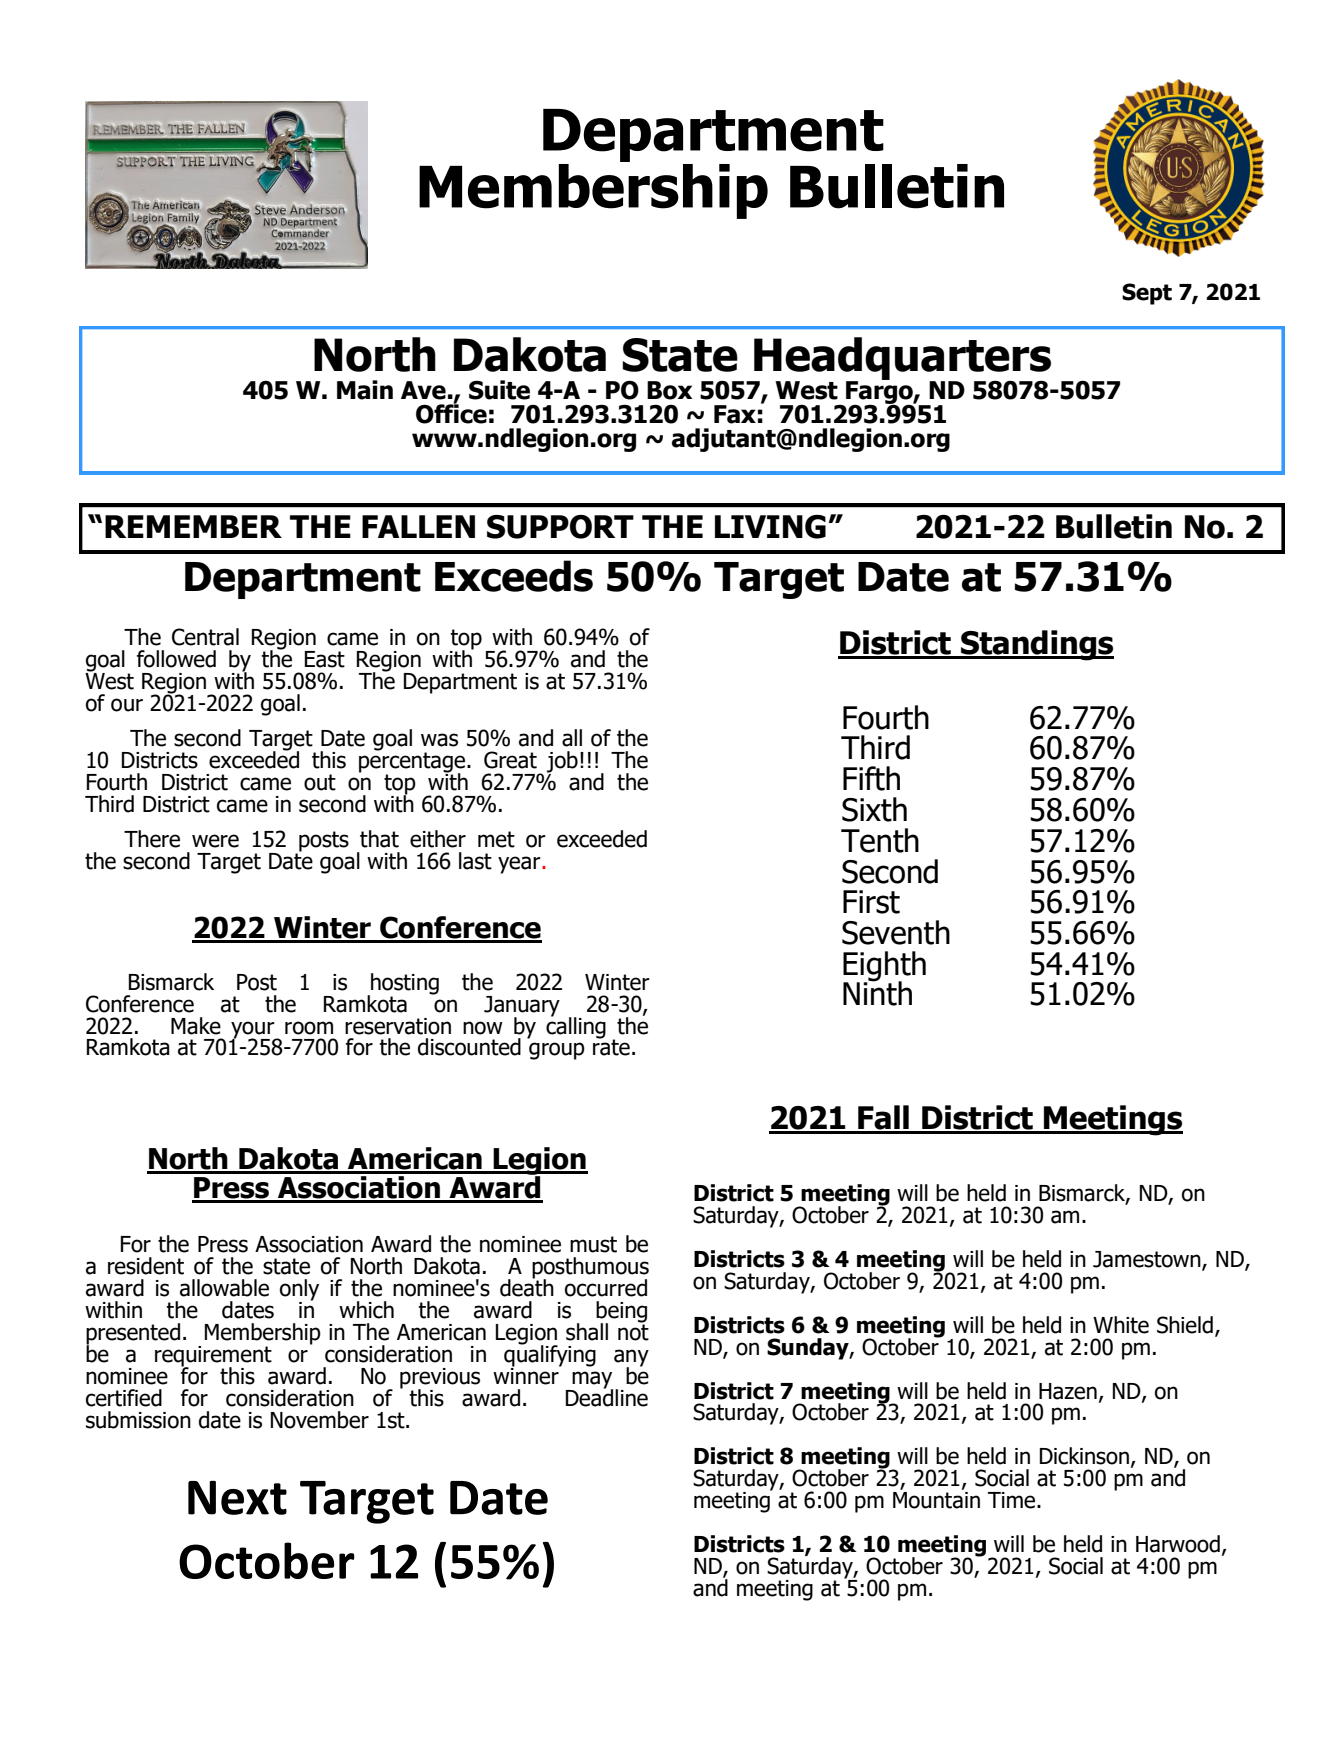  What do you see at coordinates (1013, 1500) in the screenshot?
I see `Time` at bounding box center [1013, 1500].
